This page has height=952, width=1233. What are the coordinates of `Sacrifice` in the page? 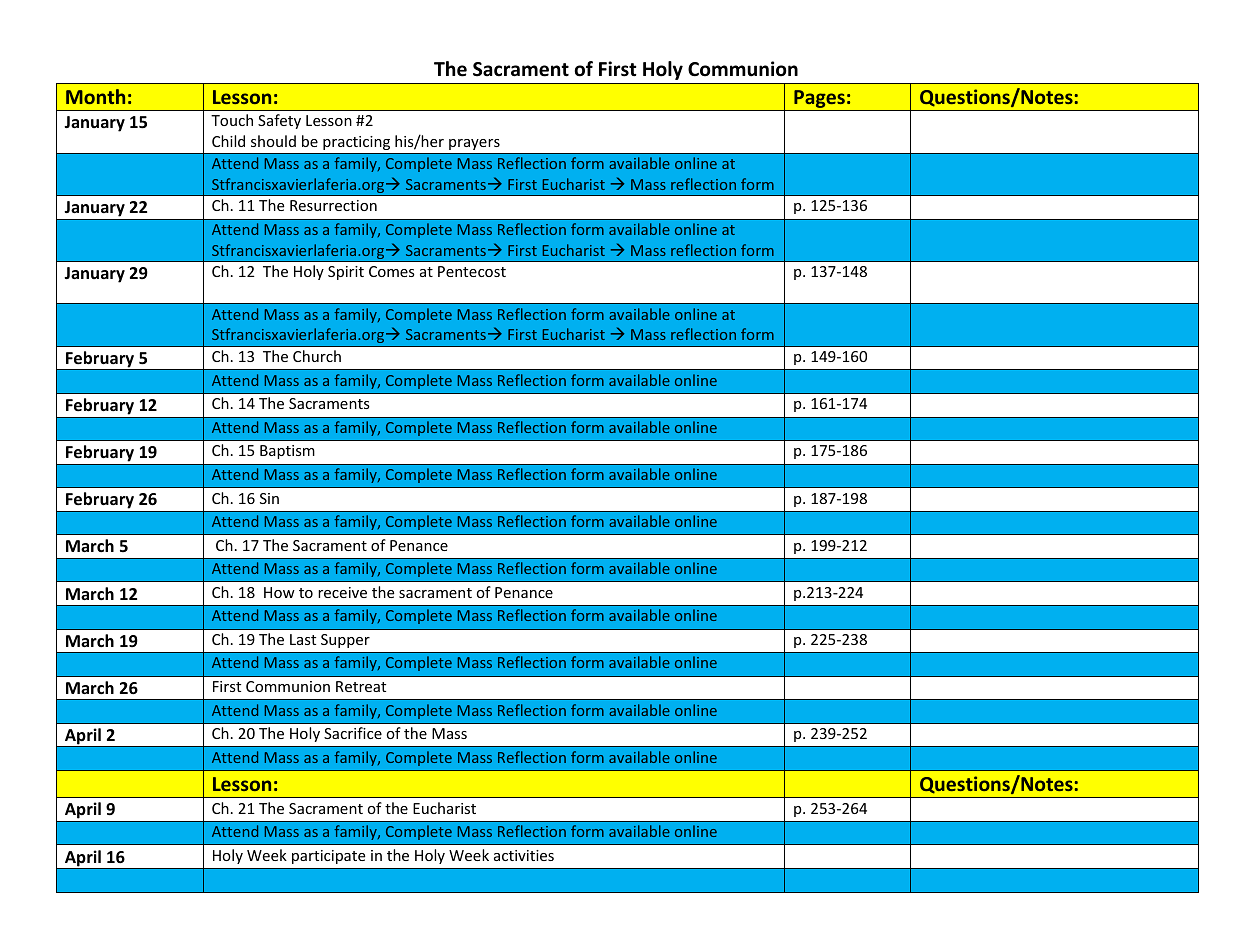 It's located at (353, 733).
